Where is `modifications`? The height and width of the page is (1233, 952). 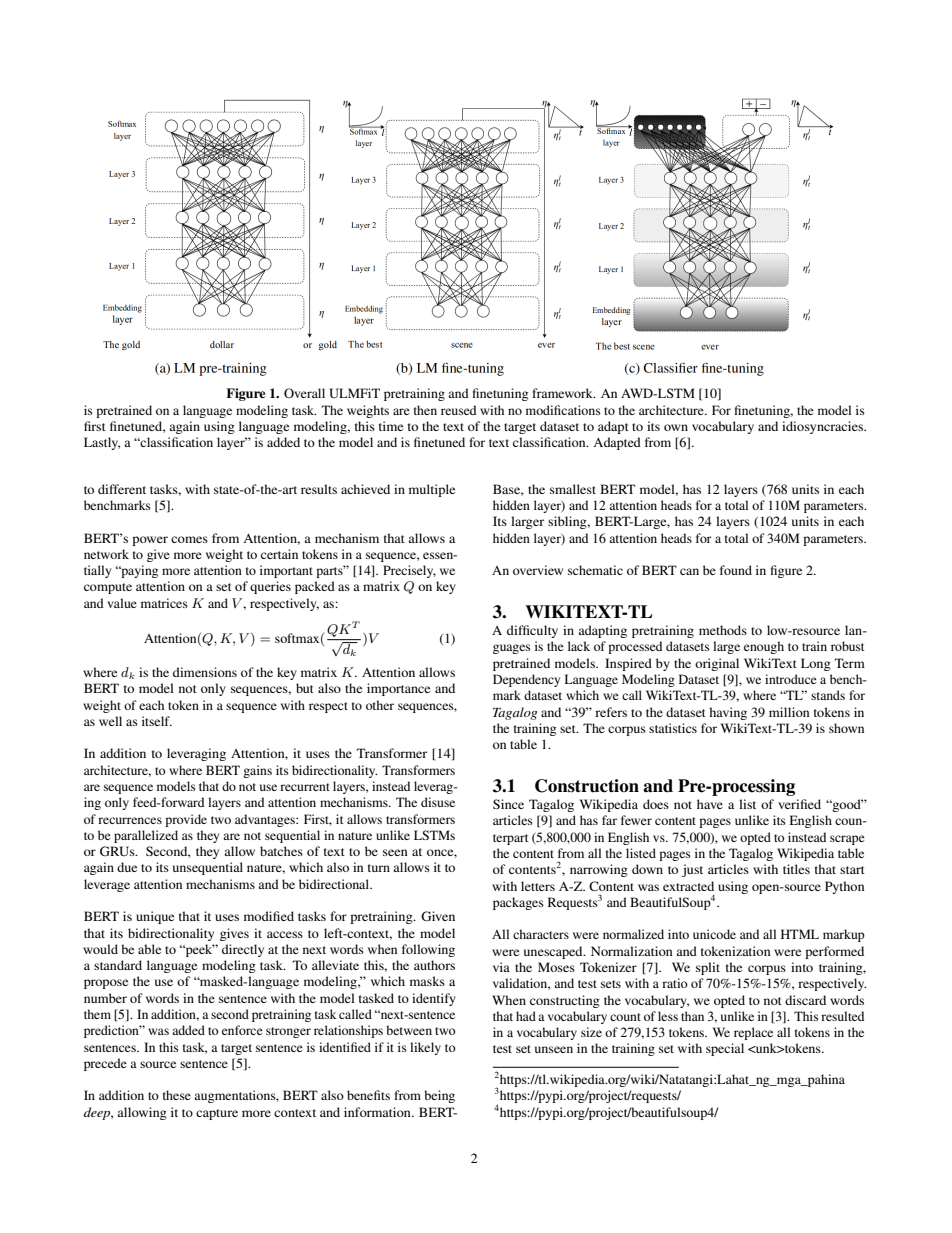
modifications is located at coordinates (563, 410).
